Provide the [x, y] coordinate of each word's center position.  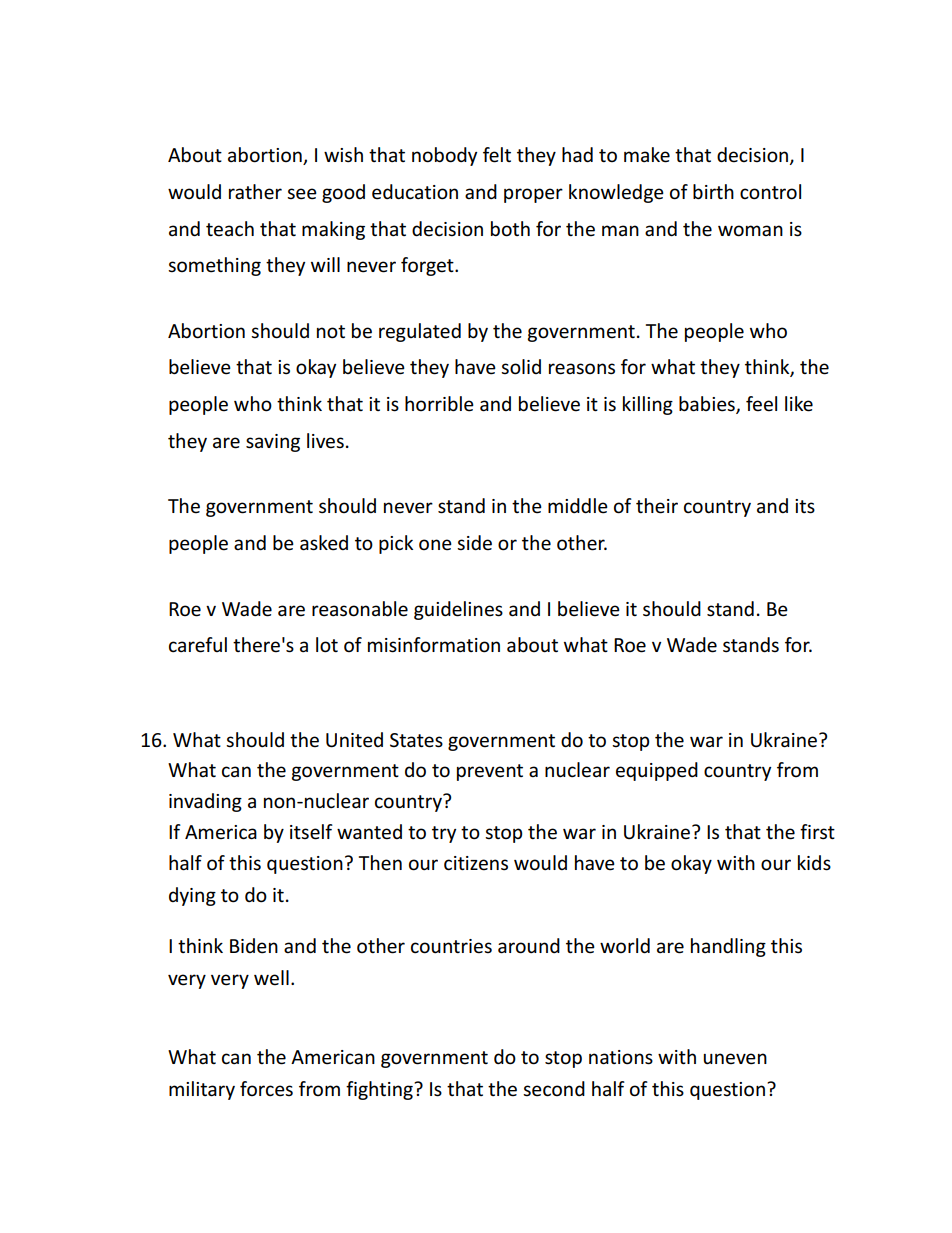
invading [205, 802]
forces [266, 1089]
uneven [735, 1059]
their [657, 506]
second [554, 1089]
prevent [490, 772]
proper [533, 195]
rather [255, 192]
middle [578, 506]
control [770, 192]
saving [273, 443]
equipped [657, 771]
